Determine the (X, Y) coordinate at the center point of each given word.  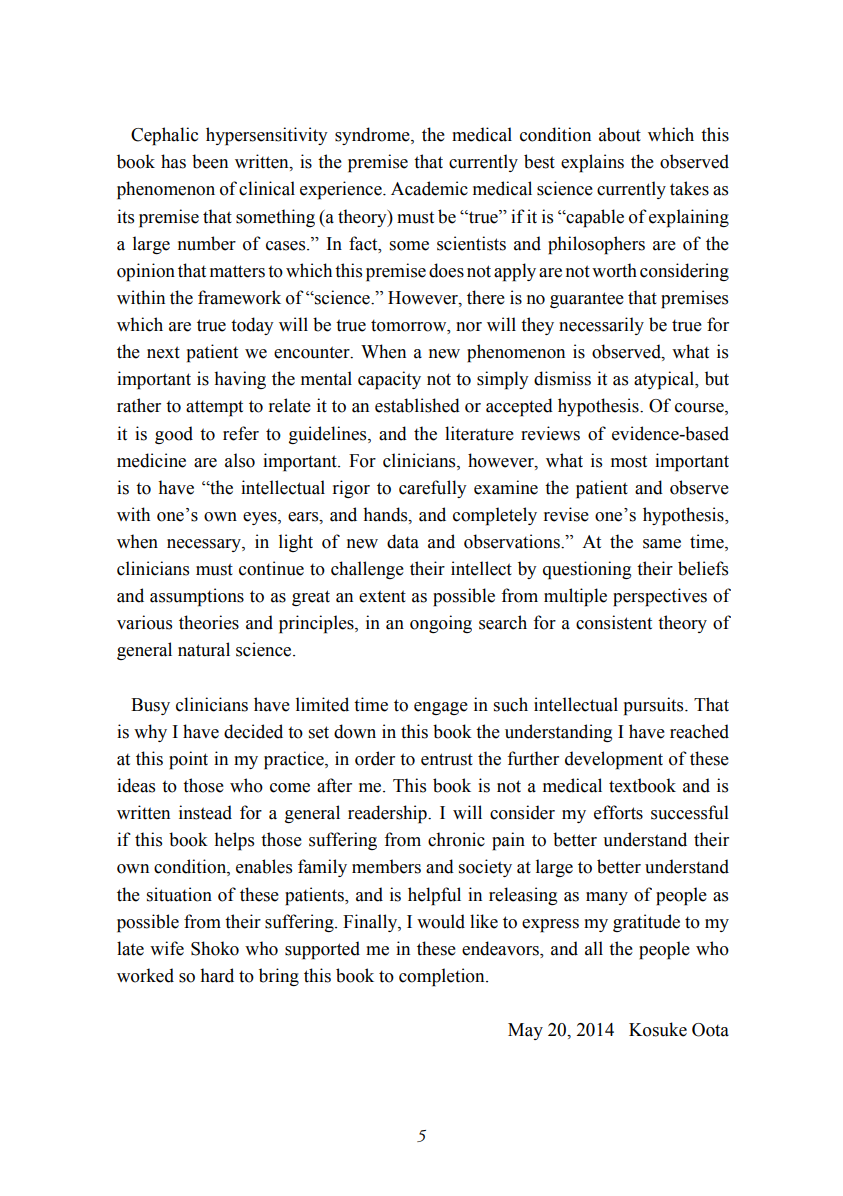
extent (382, 596)
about (620, 134)
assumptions (197, 597)
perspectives (660, 597)
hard (217, 975)
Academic (429, 188)
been (210, 161)
